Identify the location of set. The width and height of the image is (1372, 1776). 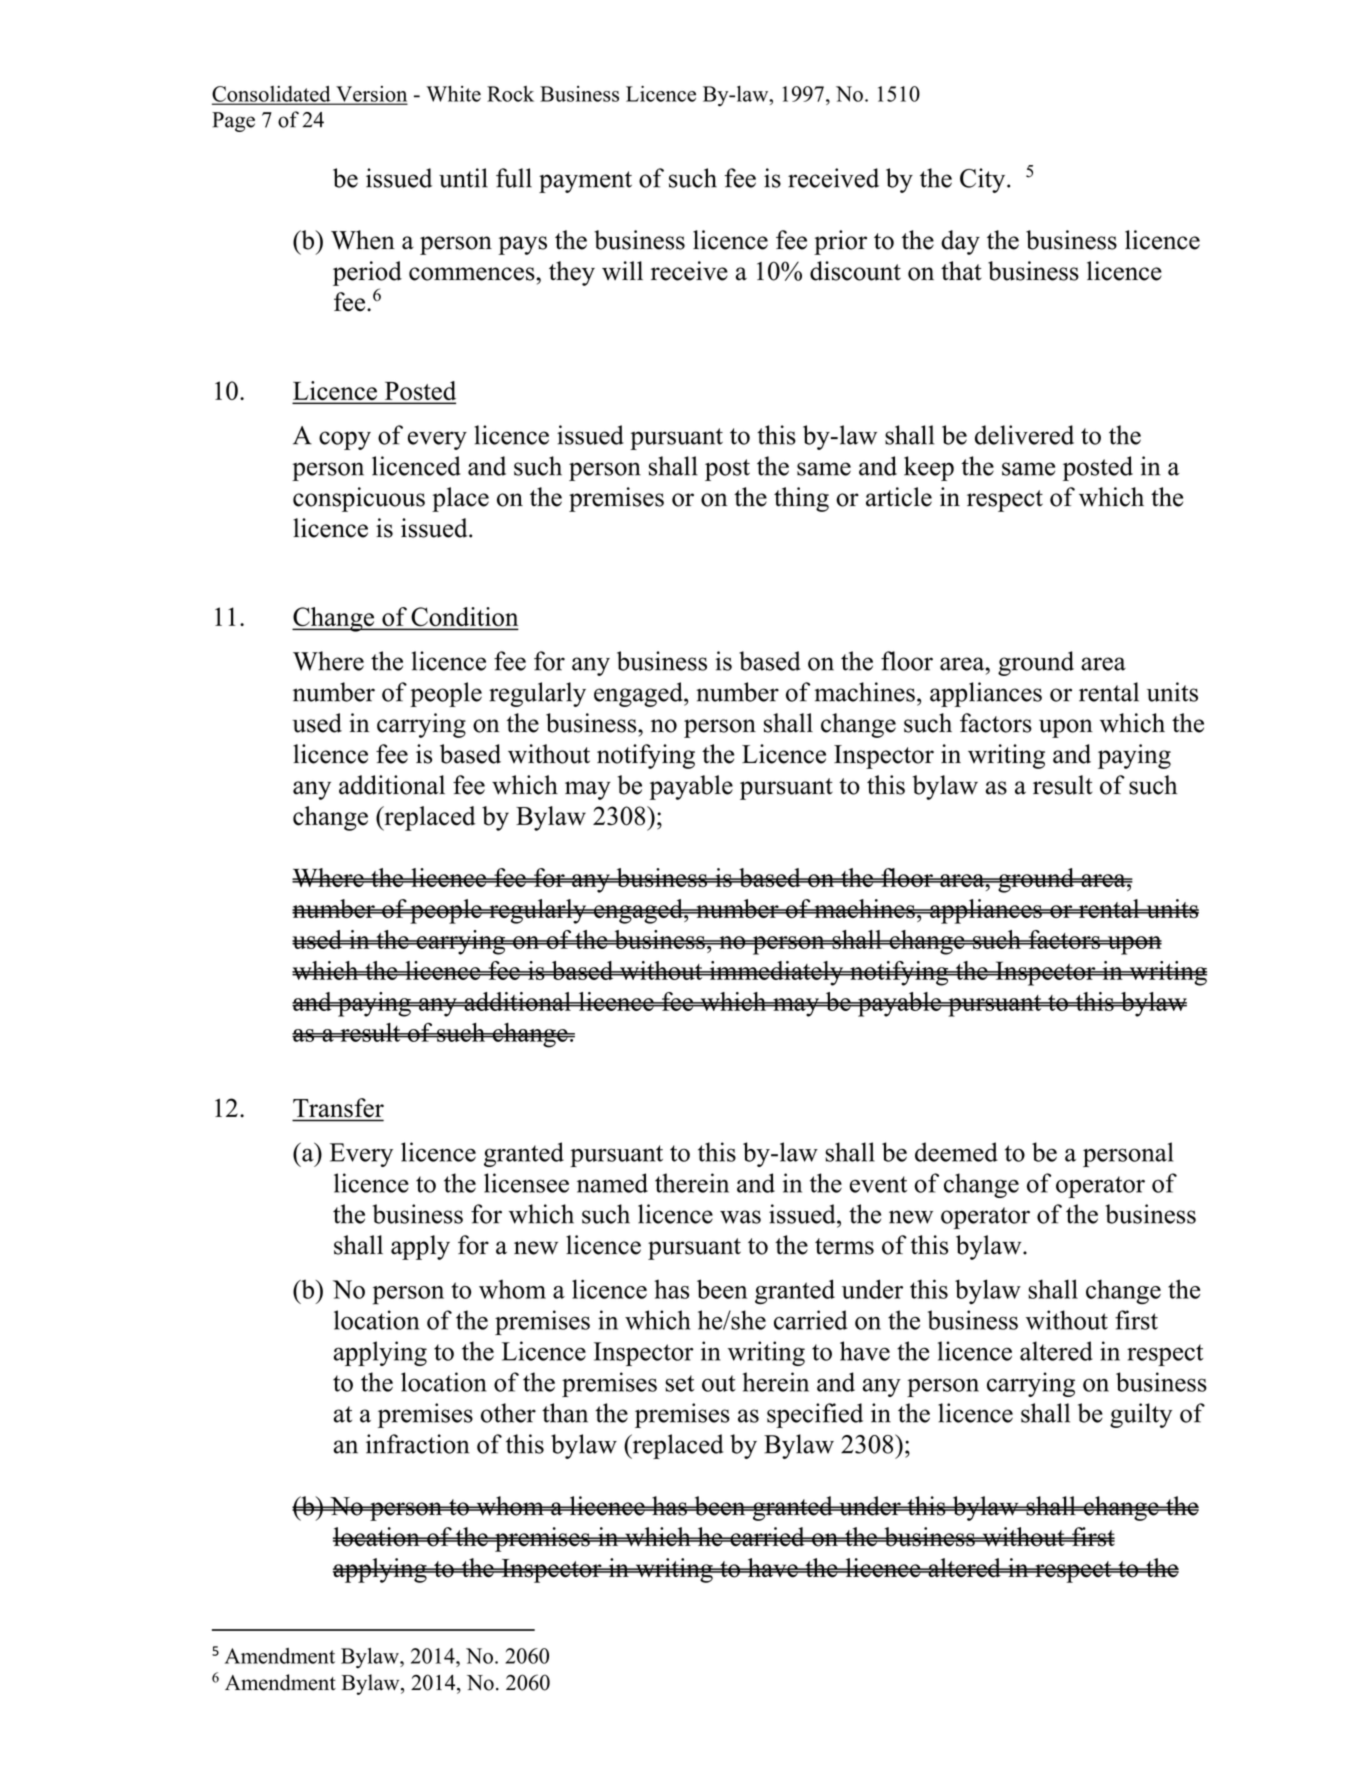
(679, 1383).
